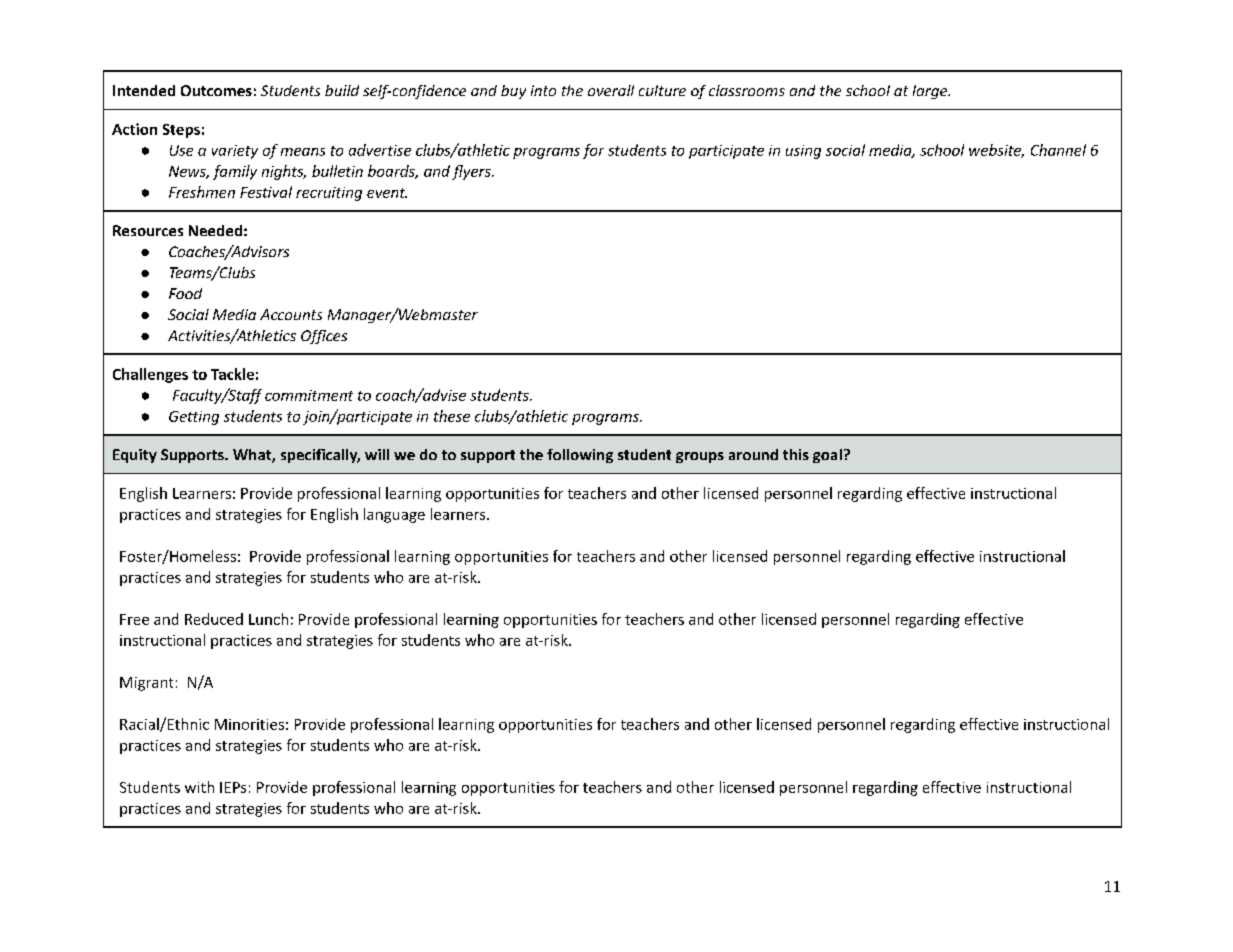 Image resolution: width=1233 pixels, height=952 pixels. I want to click on following, so click(580, 456).
